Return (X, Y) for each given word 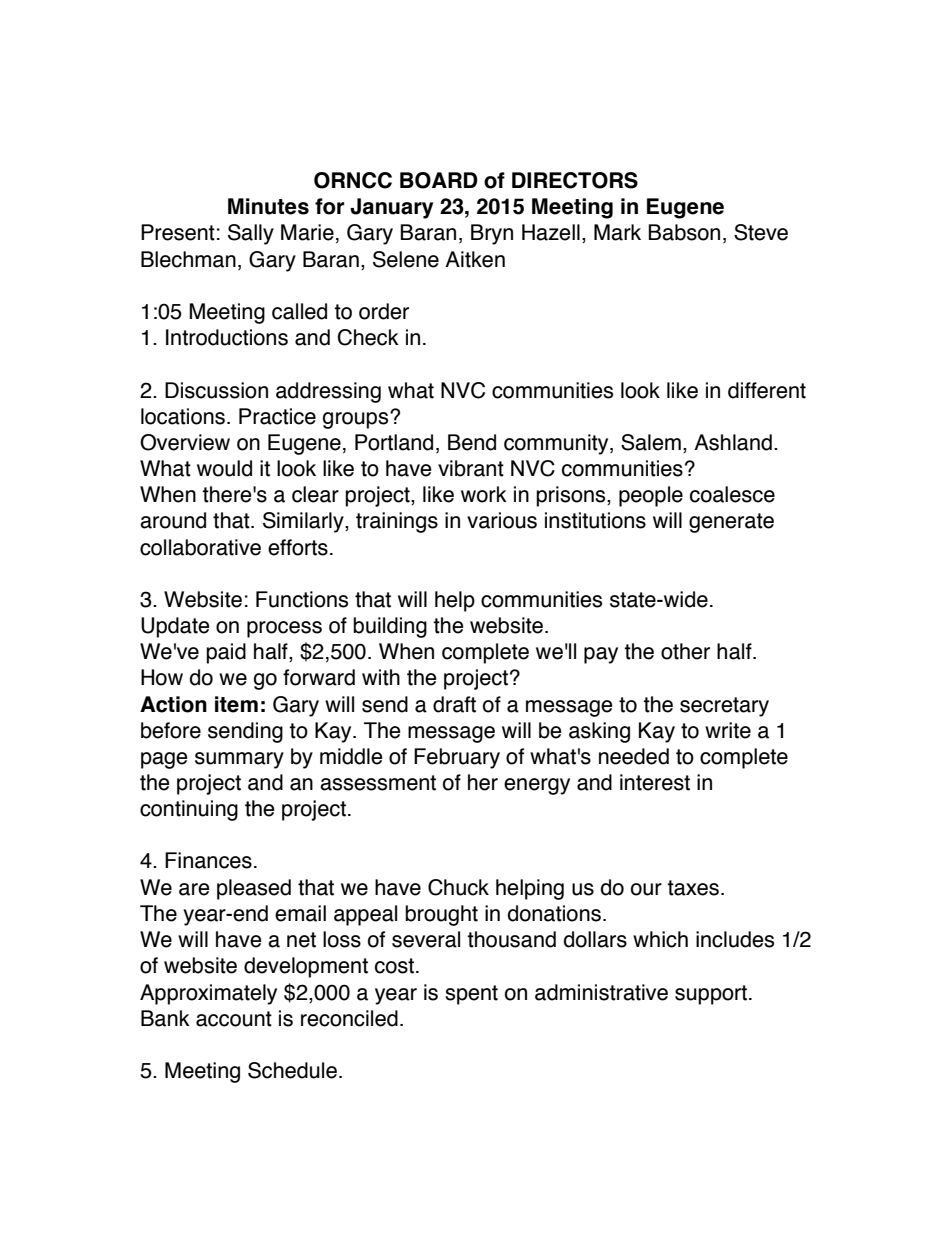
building (390, 627)
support (711, 995)
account (234, 1019)
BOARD (439, 180)
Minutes (268, 206)
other (685, 651)
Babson (684, 232)
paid (226, 653)
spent (471, 995)
